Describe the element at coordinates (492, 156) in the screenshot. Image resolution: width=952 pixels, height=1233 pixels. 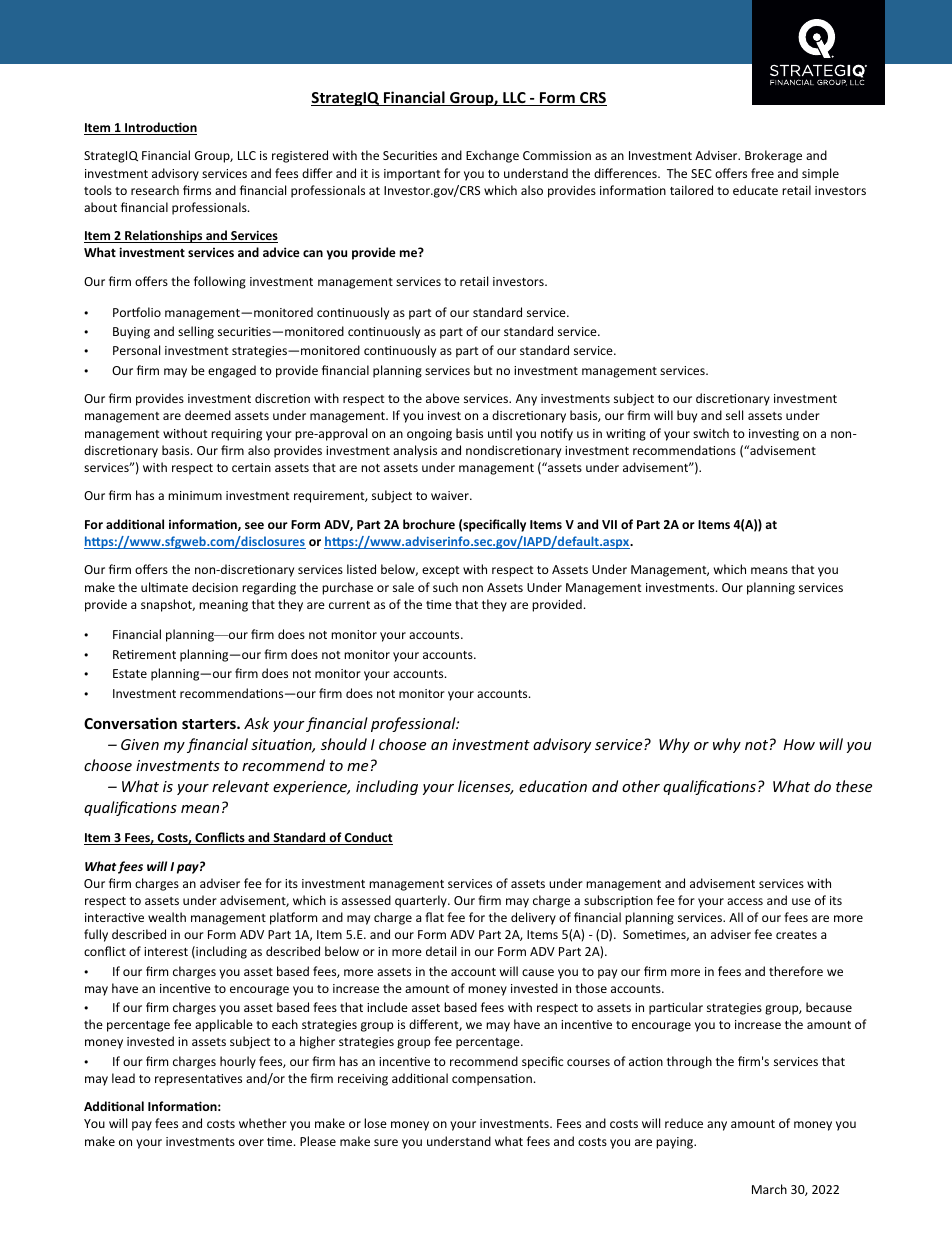
I see `Exchange` at that location.
